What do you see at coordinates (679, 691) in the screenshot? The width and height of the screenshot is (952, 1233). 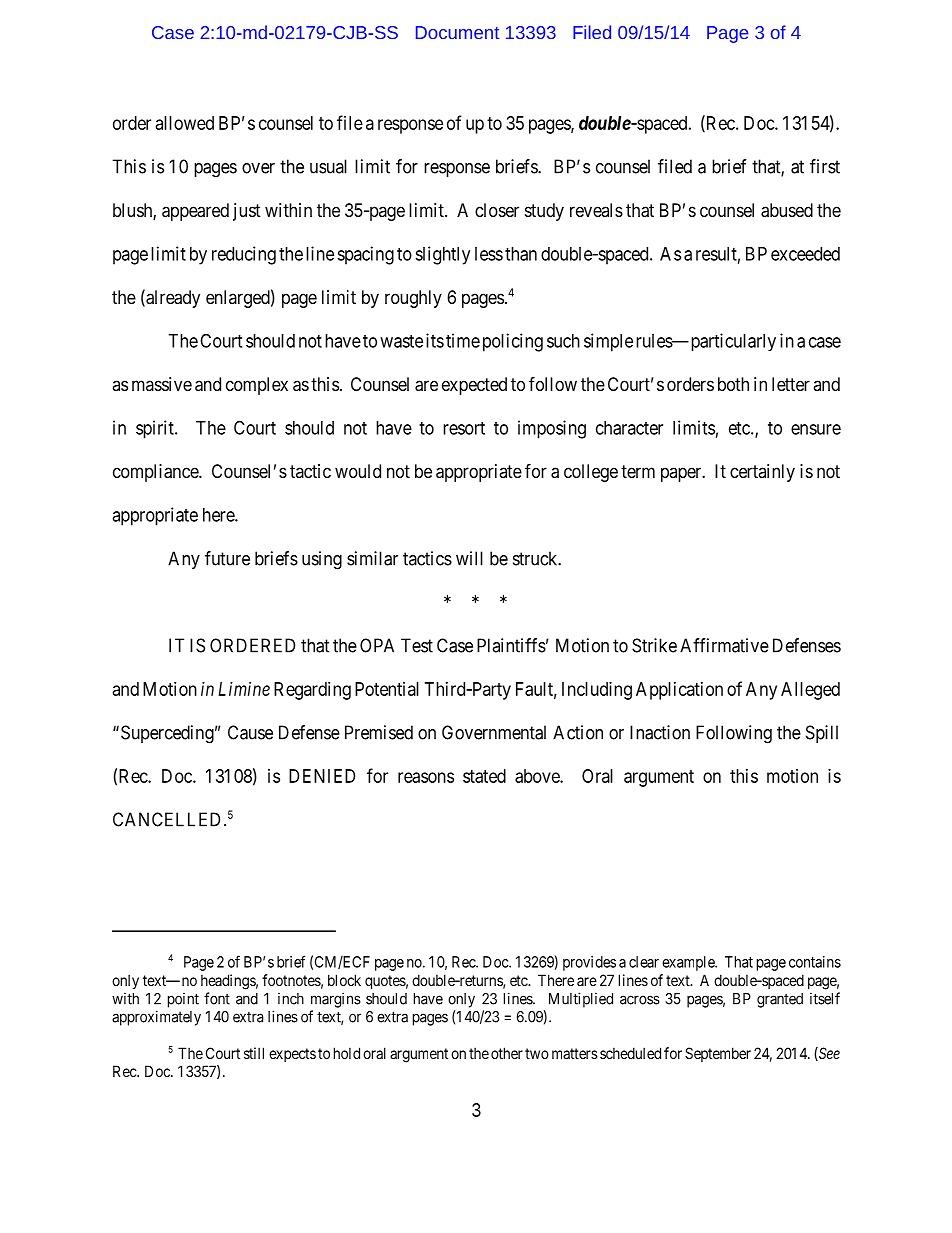 I see `Application` at bounding box center [679, 691].
